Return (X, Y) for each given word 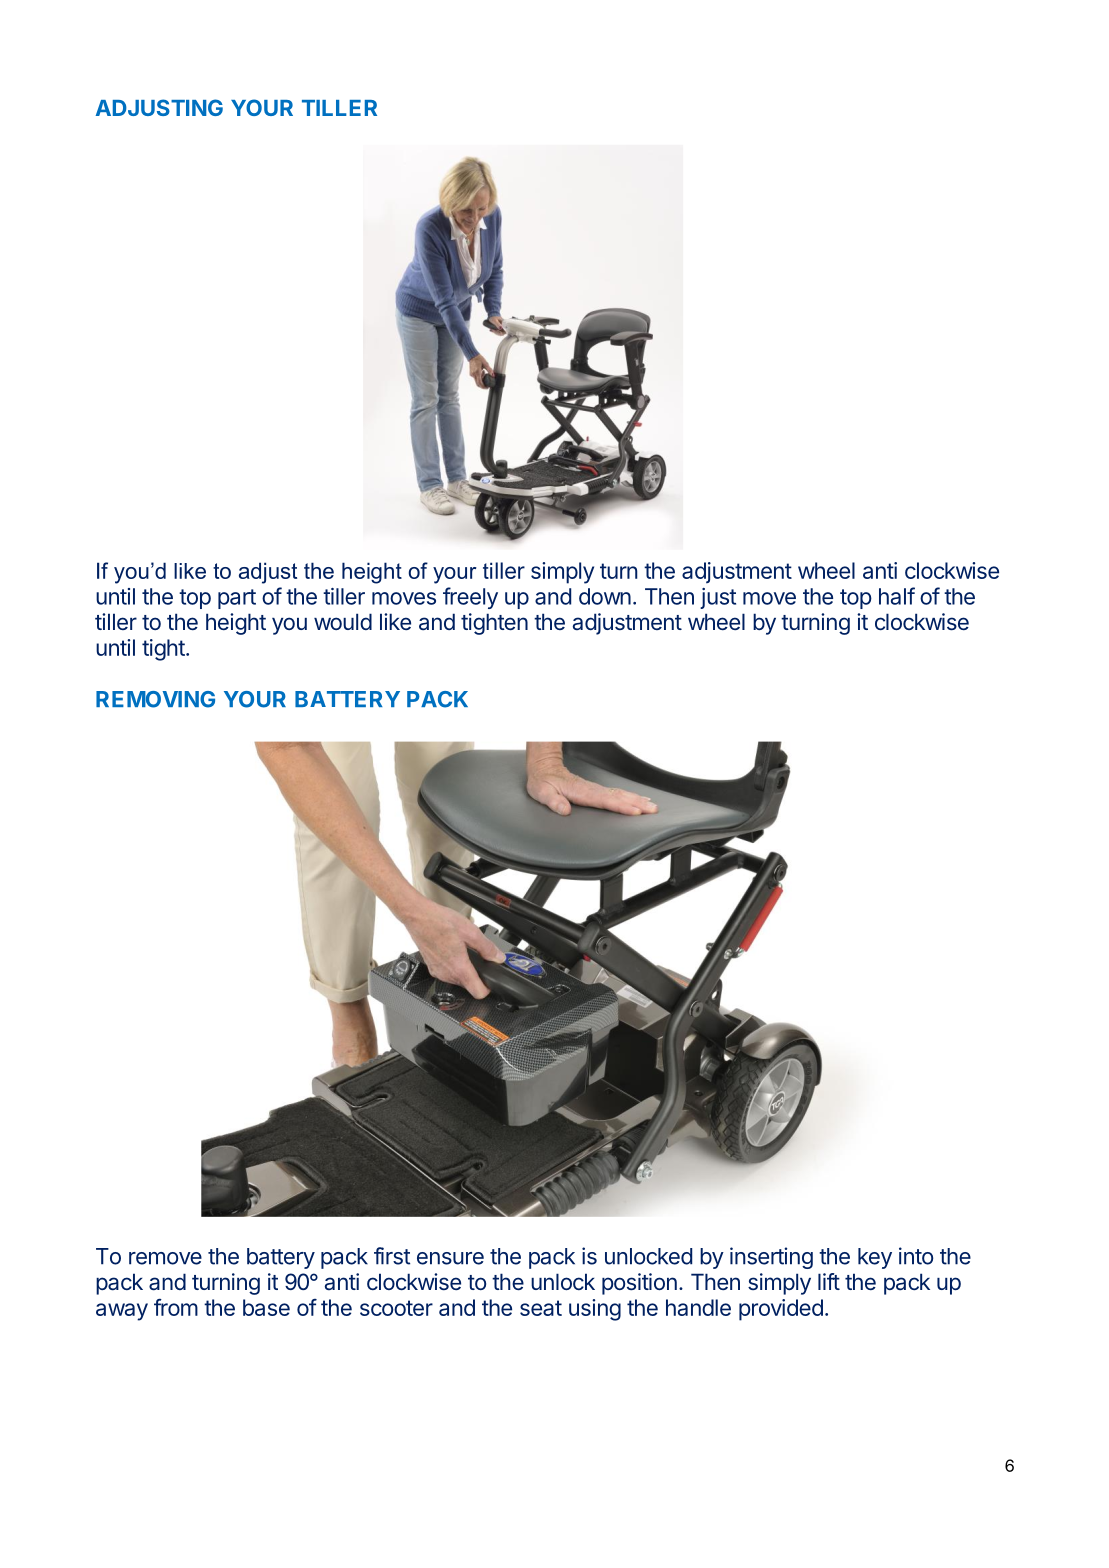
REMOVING (155, 699)
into (916, 1256)
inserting (771, 1258)
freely (470, 598)
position (639, 1284)
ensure (450, 1258)
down (605, 596)
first (392, 1256)
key (875, 1258)
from (176, 1307)
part (237, 599)
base (266, 1307)
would (343, 621)
